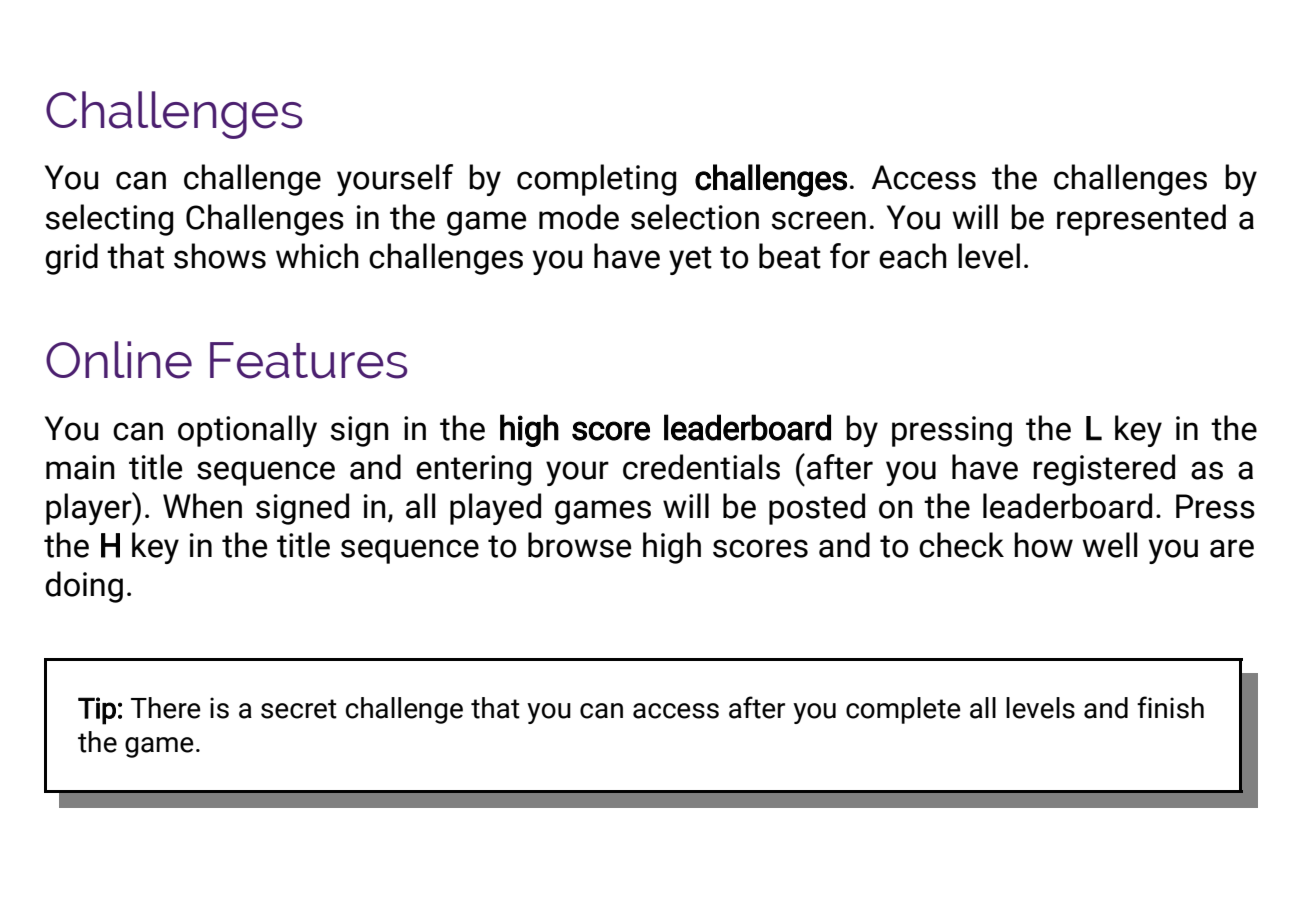 This screenshot has width=1303, height=924. I want to click on doing, so click(84, 587).
